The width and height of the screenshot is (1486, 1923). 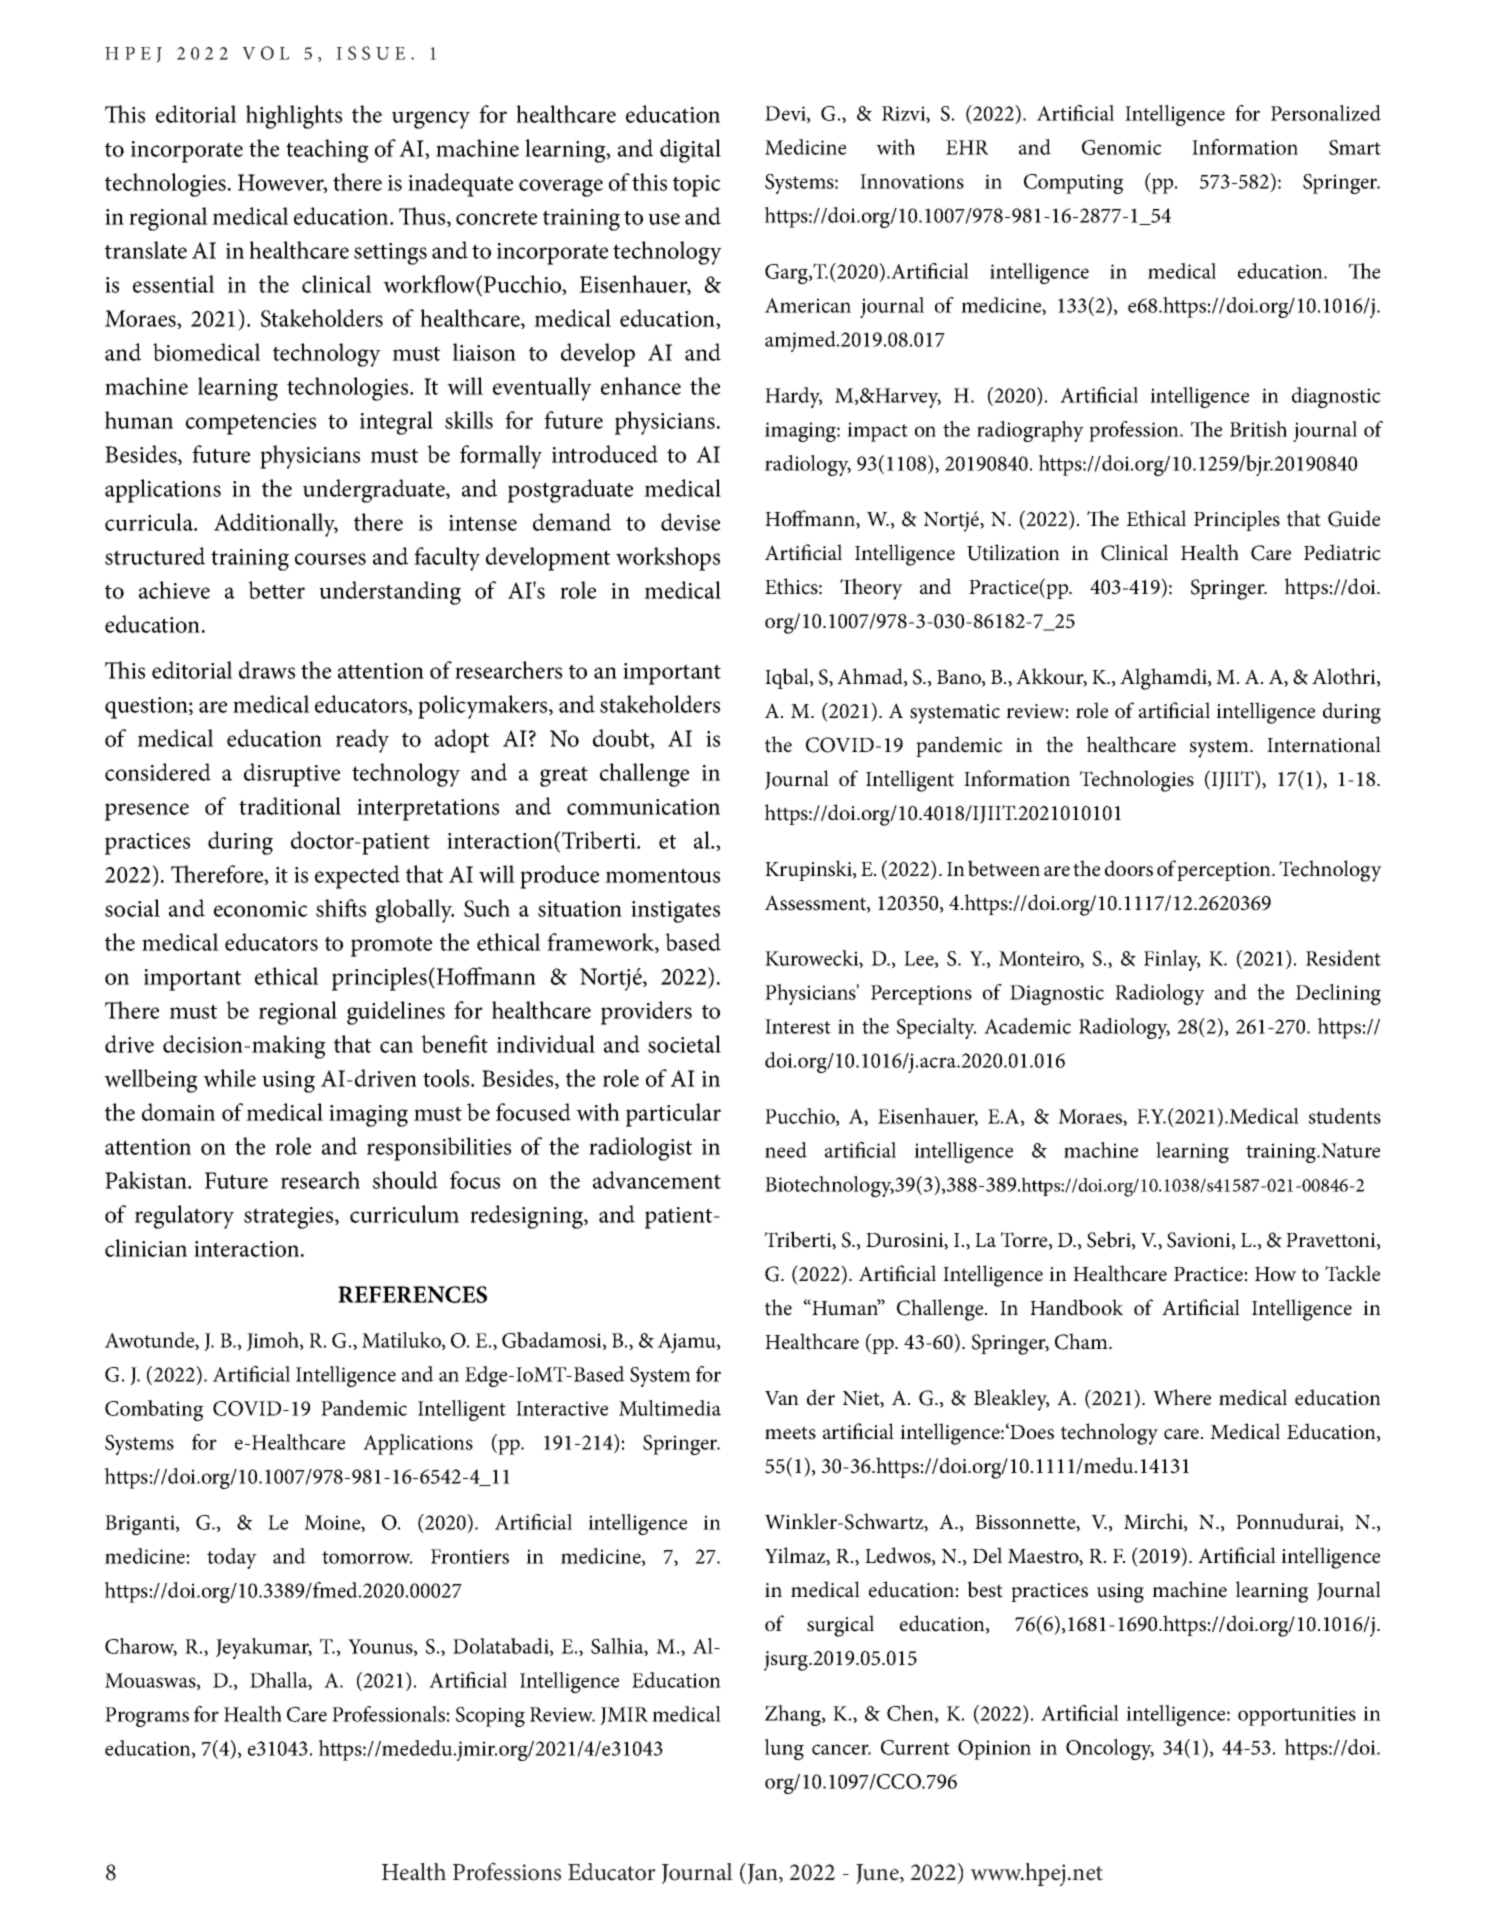 What do you see at coordinates (1343, 958) in the screenshot?
I see `Resident` at bounding box center [1343, 958].
